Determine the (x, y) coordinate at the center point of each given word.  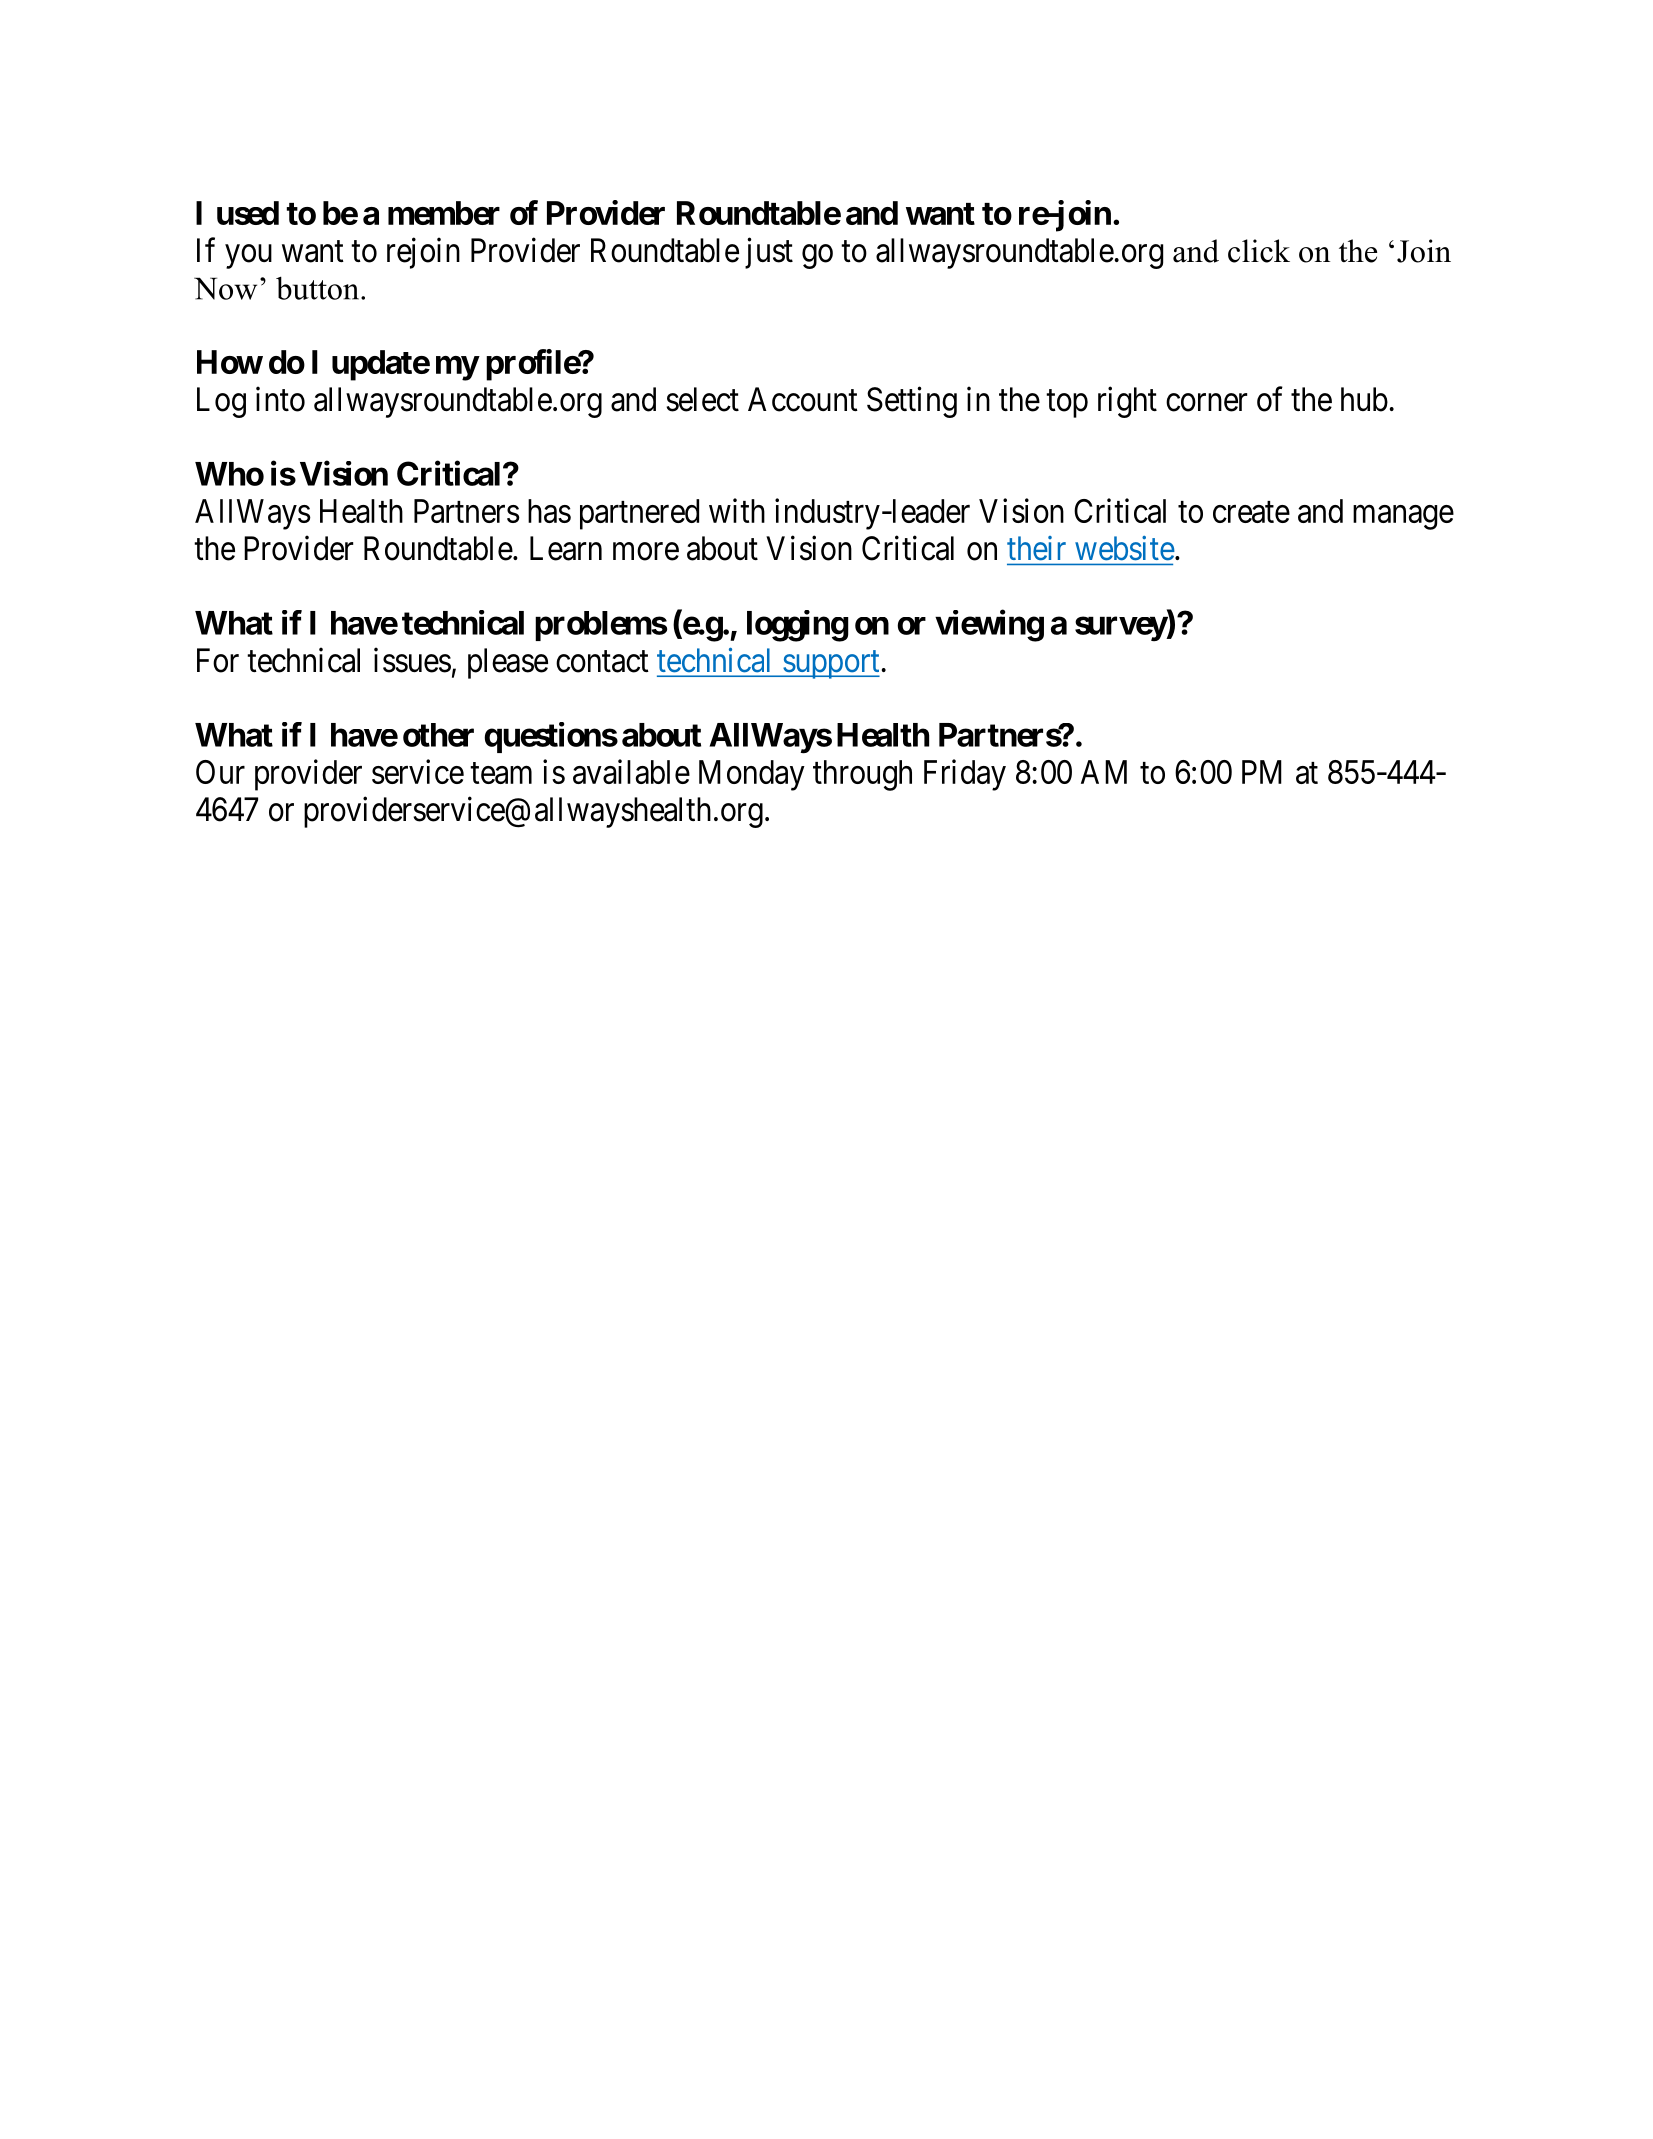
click (1259, 251)
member (444, 213)
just (769, 253)
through (862, 775)
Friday (965, 775)
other (438, 735)
